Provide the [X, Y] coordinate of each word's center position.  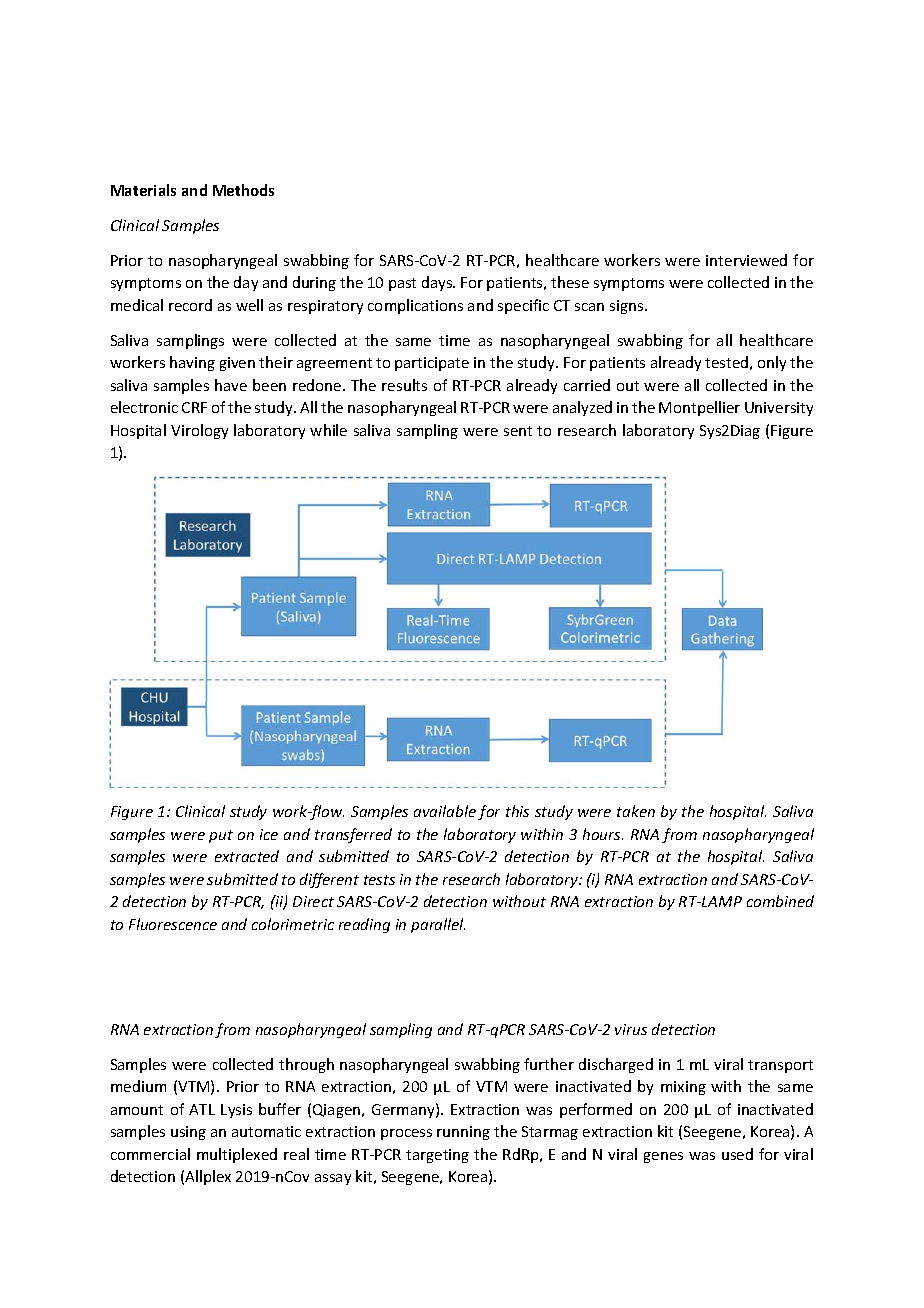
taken [636, 811]
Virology [199, 431]
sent [518, 431]
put [221, 836]
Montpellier [699, 408]
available [445, 811]
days [438, 283]
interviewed [746, 260]
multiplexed [237, 1155]
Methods [243, 190]
